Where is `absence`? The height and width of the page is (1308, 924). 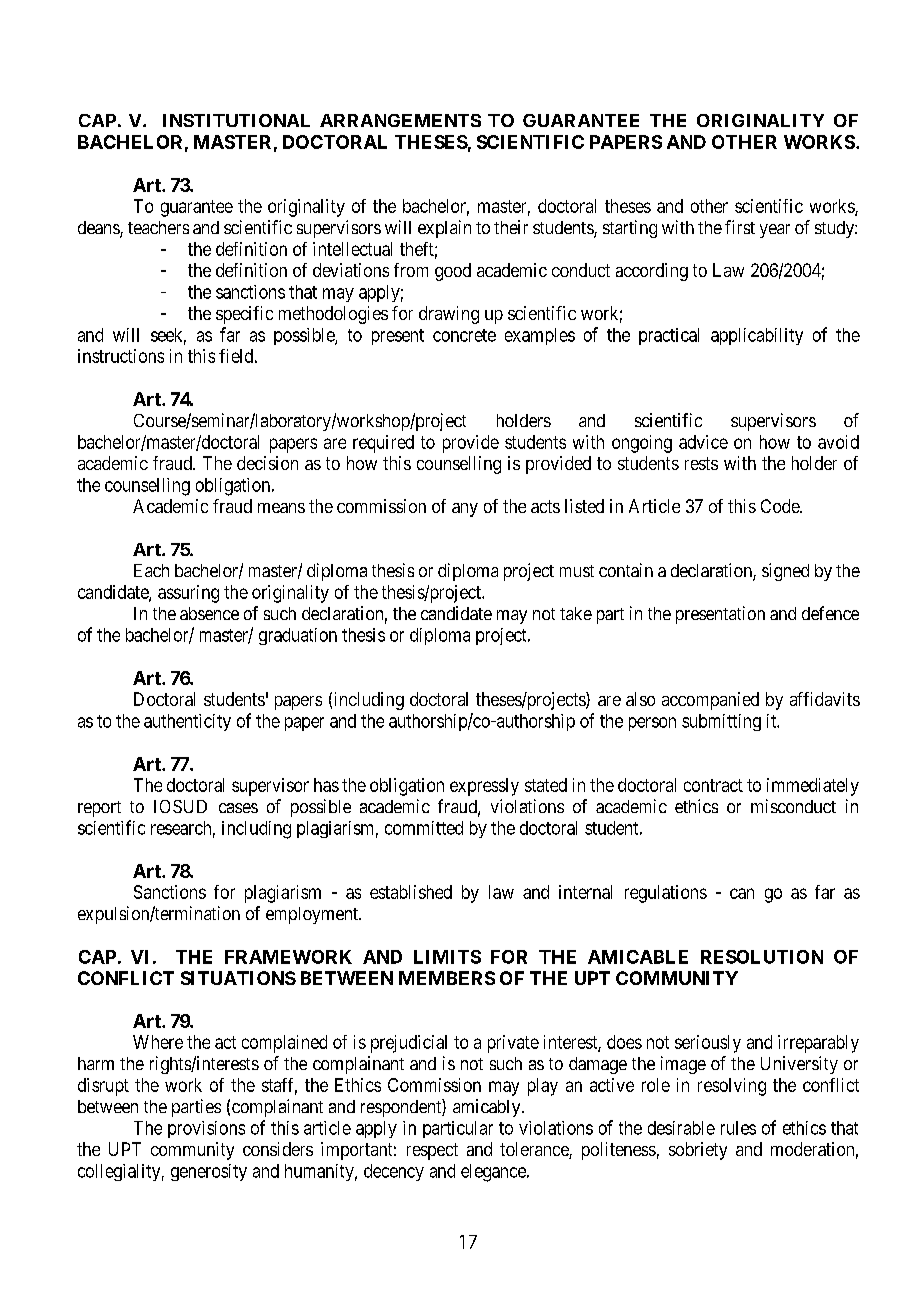 absence is located at coordinates (209, 613).
